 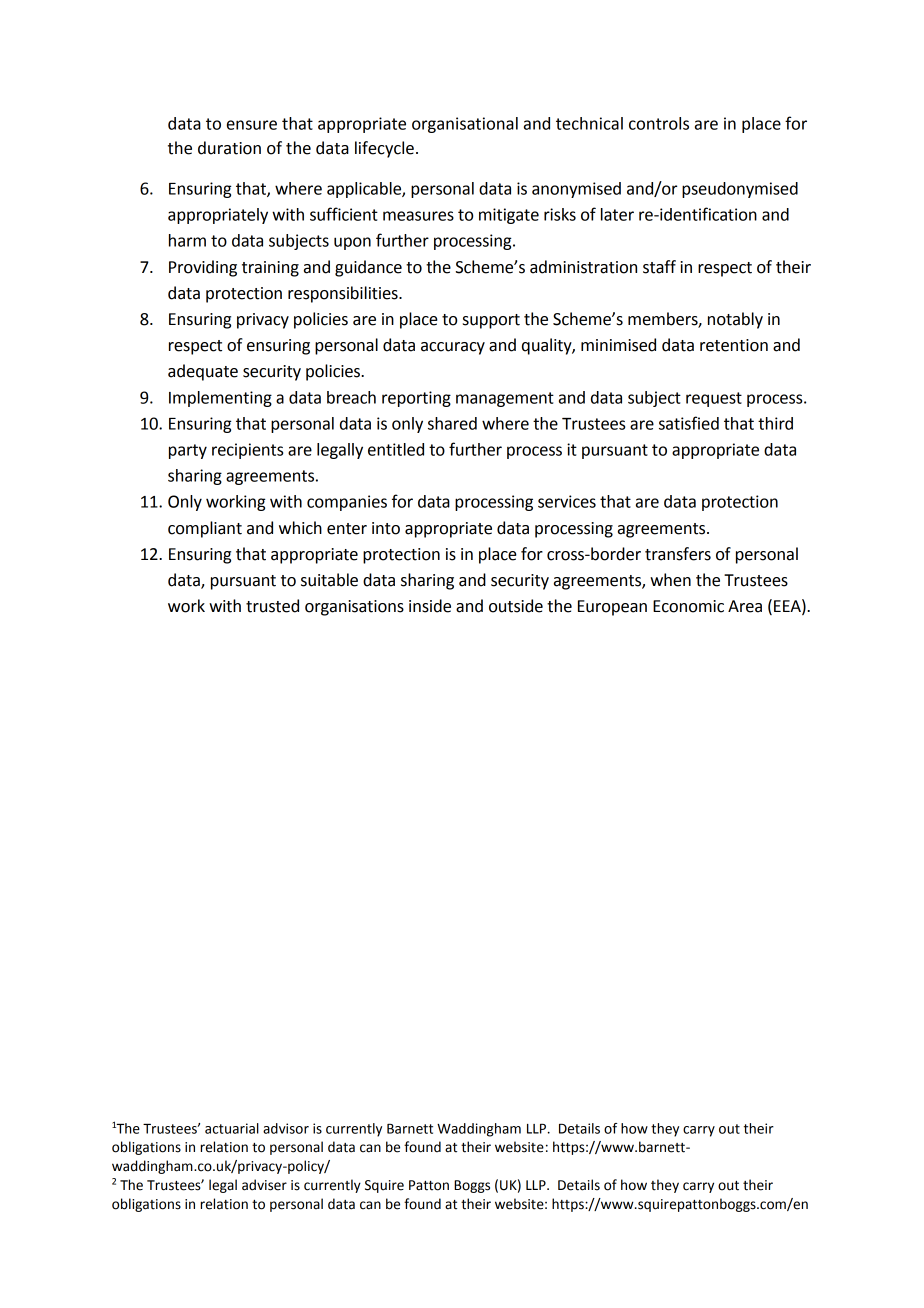 What do you see at coordinates (505, 399) in the screenshot?
I see `management` at bounding box center [505, 399].
